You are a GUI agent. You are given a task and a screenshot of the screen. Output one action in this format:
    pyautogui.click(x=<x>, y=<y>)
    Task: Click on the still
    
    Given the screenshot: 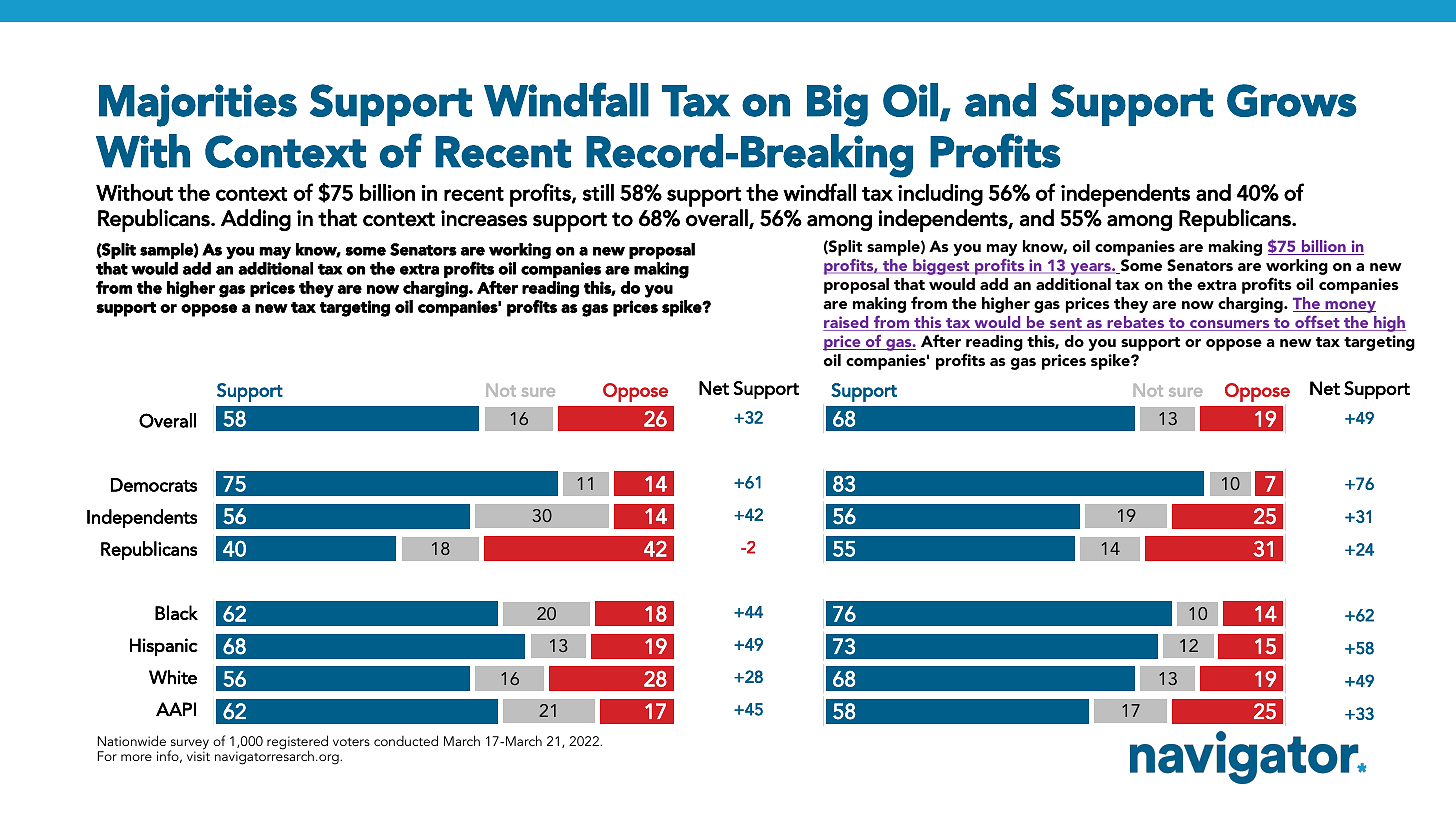 What is the action you would take?
    pyautogui.click(x=598, y=192)
